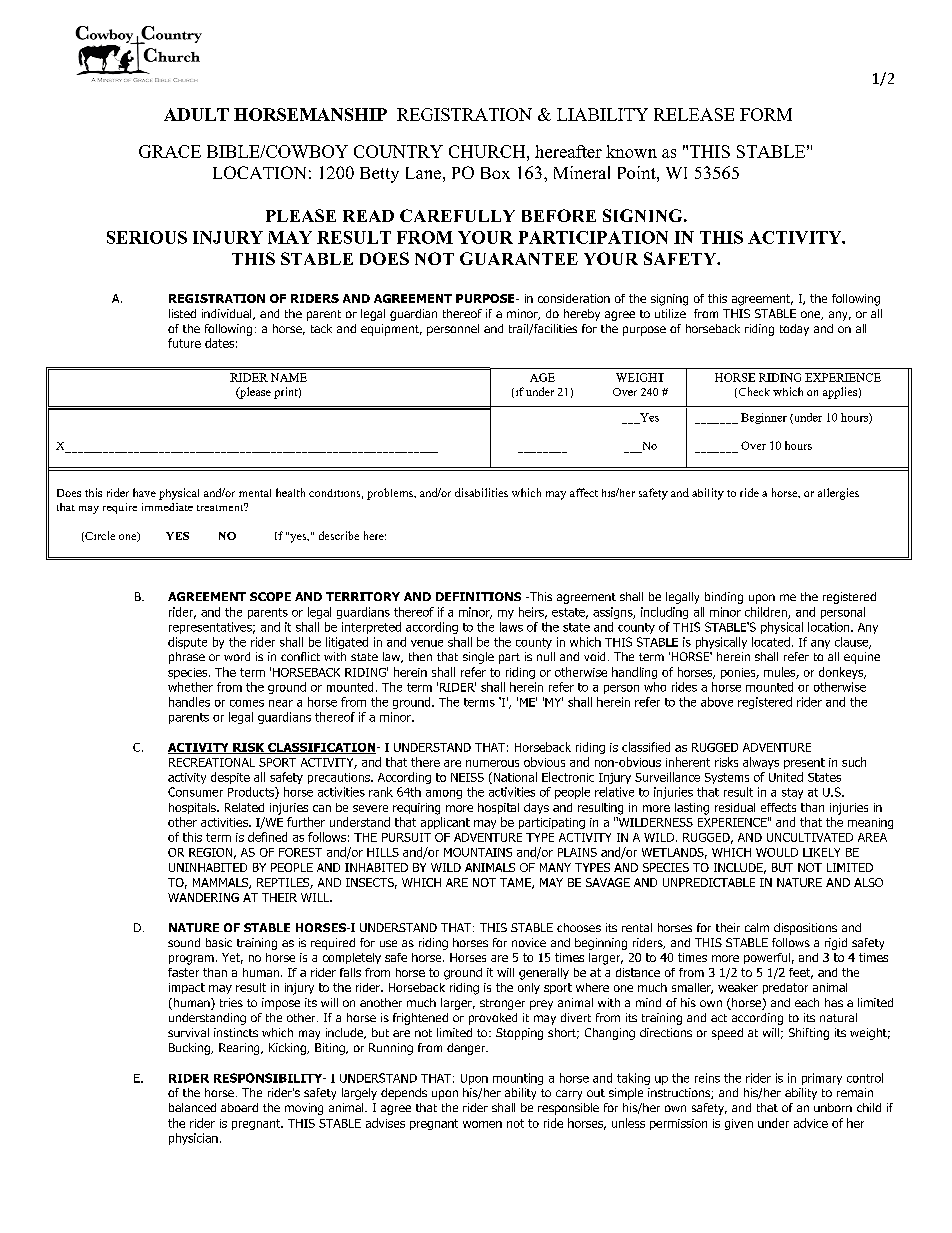 Image resolution: width=952 pixels, height=1233 pixels. Describe the element at coordinates (144, 492) in the screenshot. I see `have` at that location.
